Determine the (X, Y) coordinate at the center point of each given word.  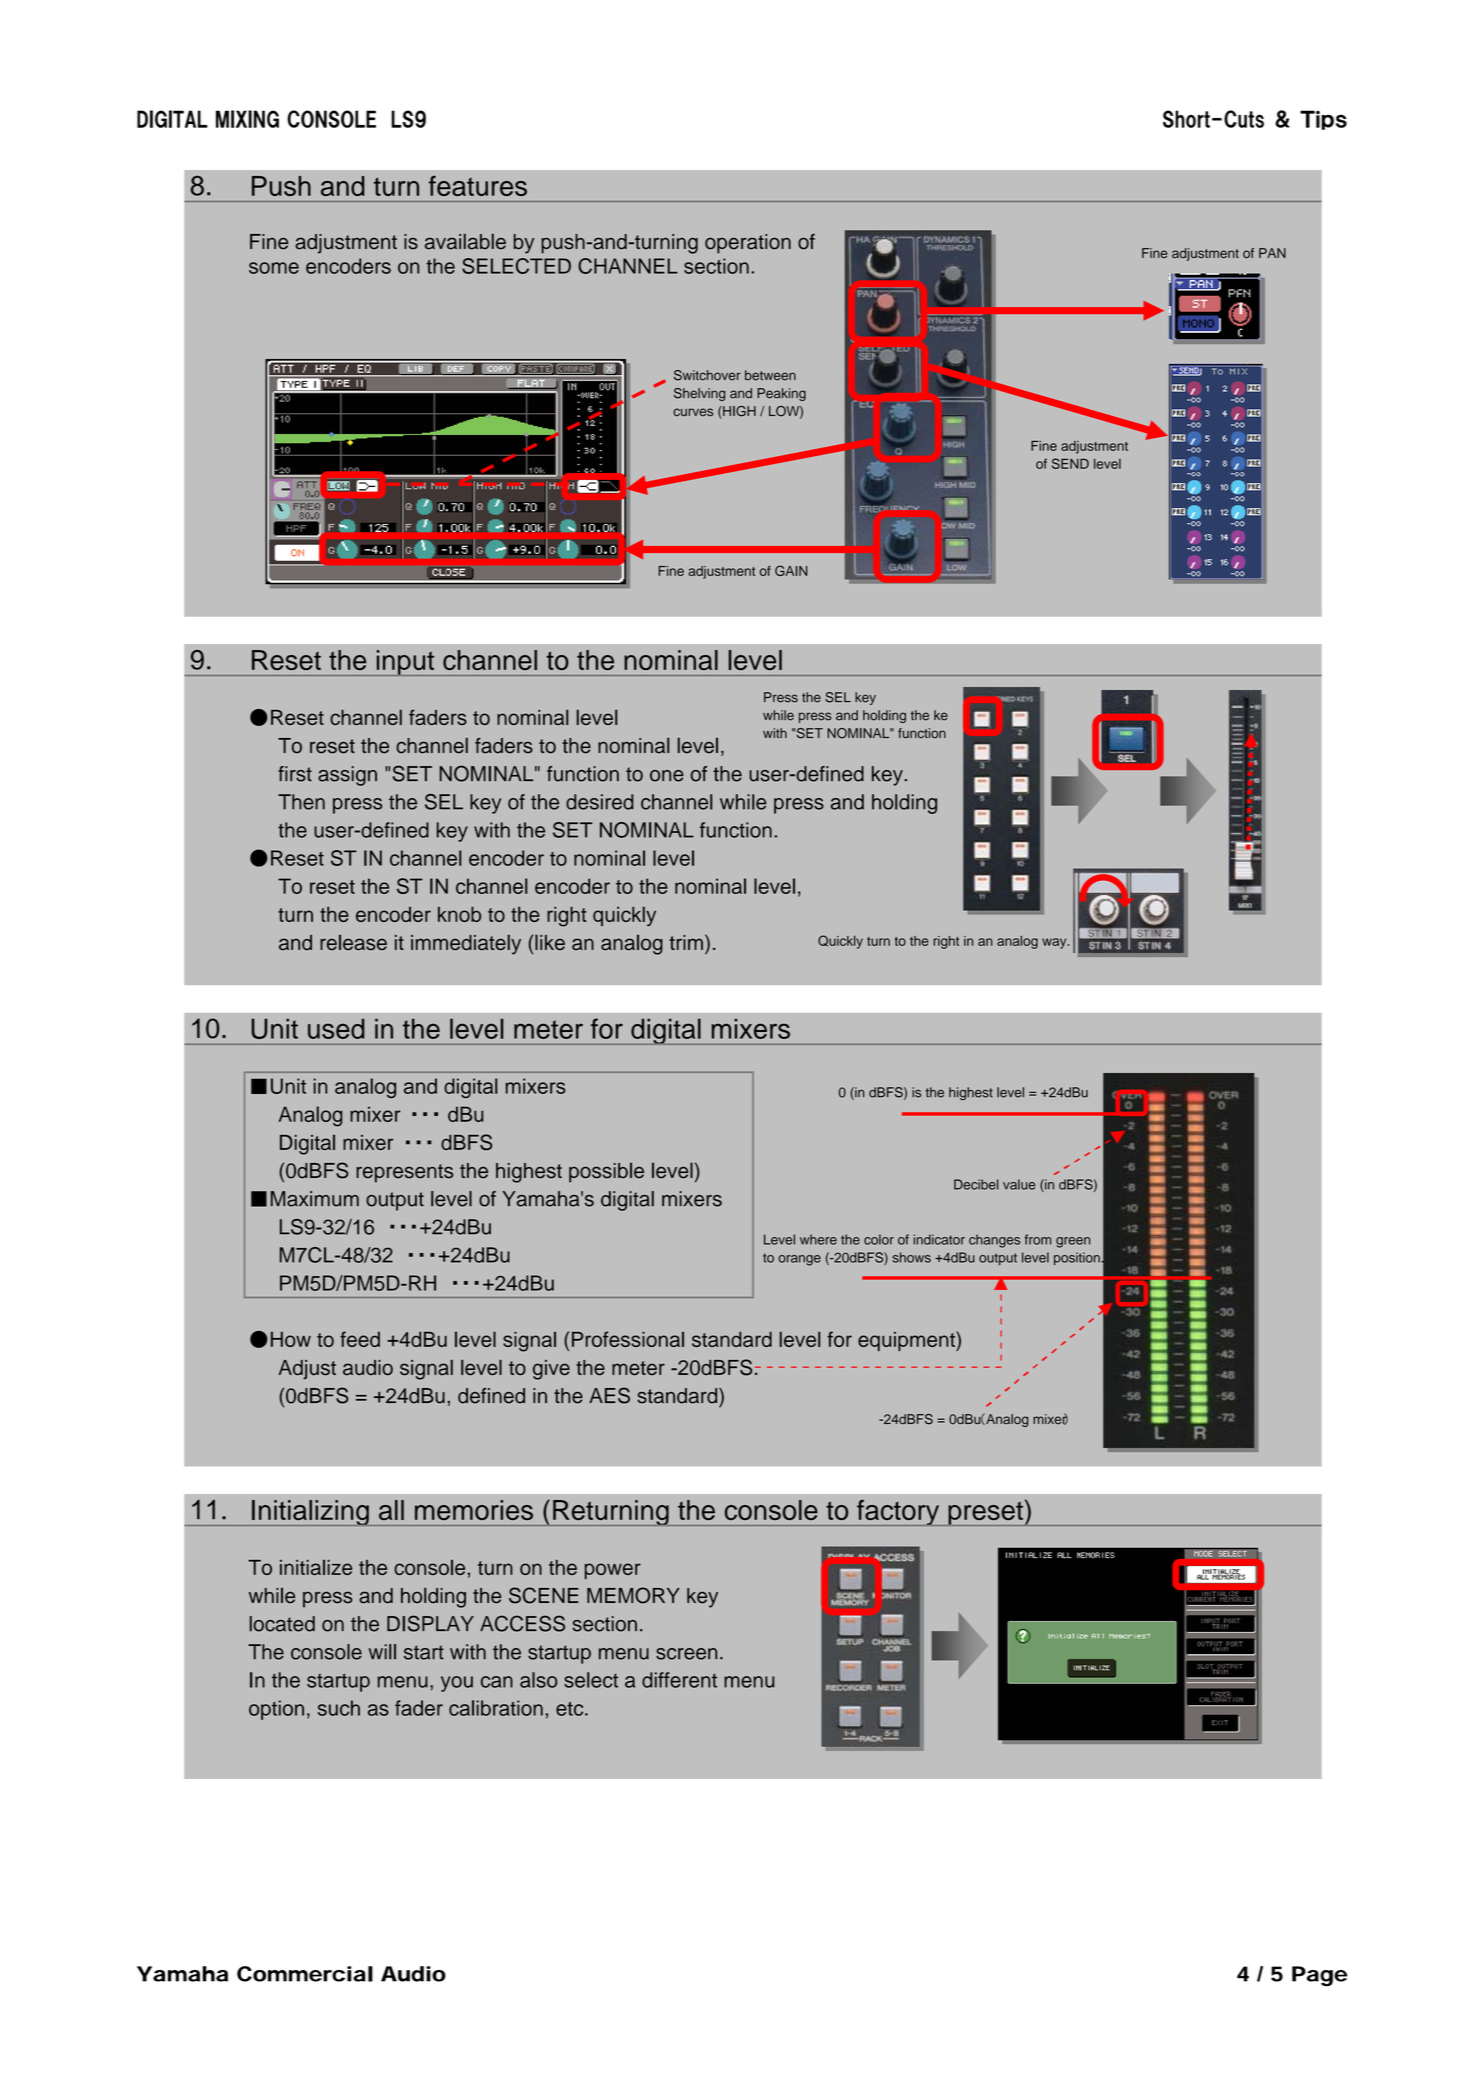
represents (404, 1173)
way (1055, 943)
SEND (1070, 463)
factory (898, 1513)
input (405, 663)
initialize (316, 1567)
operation (748, 244)
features (478, 185)
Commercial (305, 1974)
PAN (1272, 253)
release (353, 942)
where (818, 1239)
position (1078, 1258)
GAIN (791, 570)
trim (686, 942)
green (1073, 1242)
